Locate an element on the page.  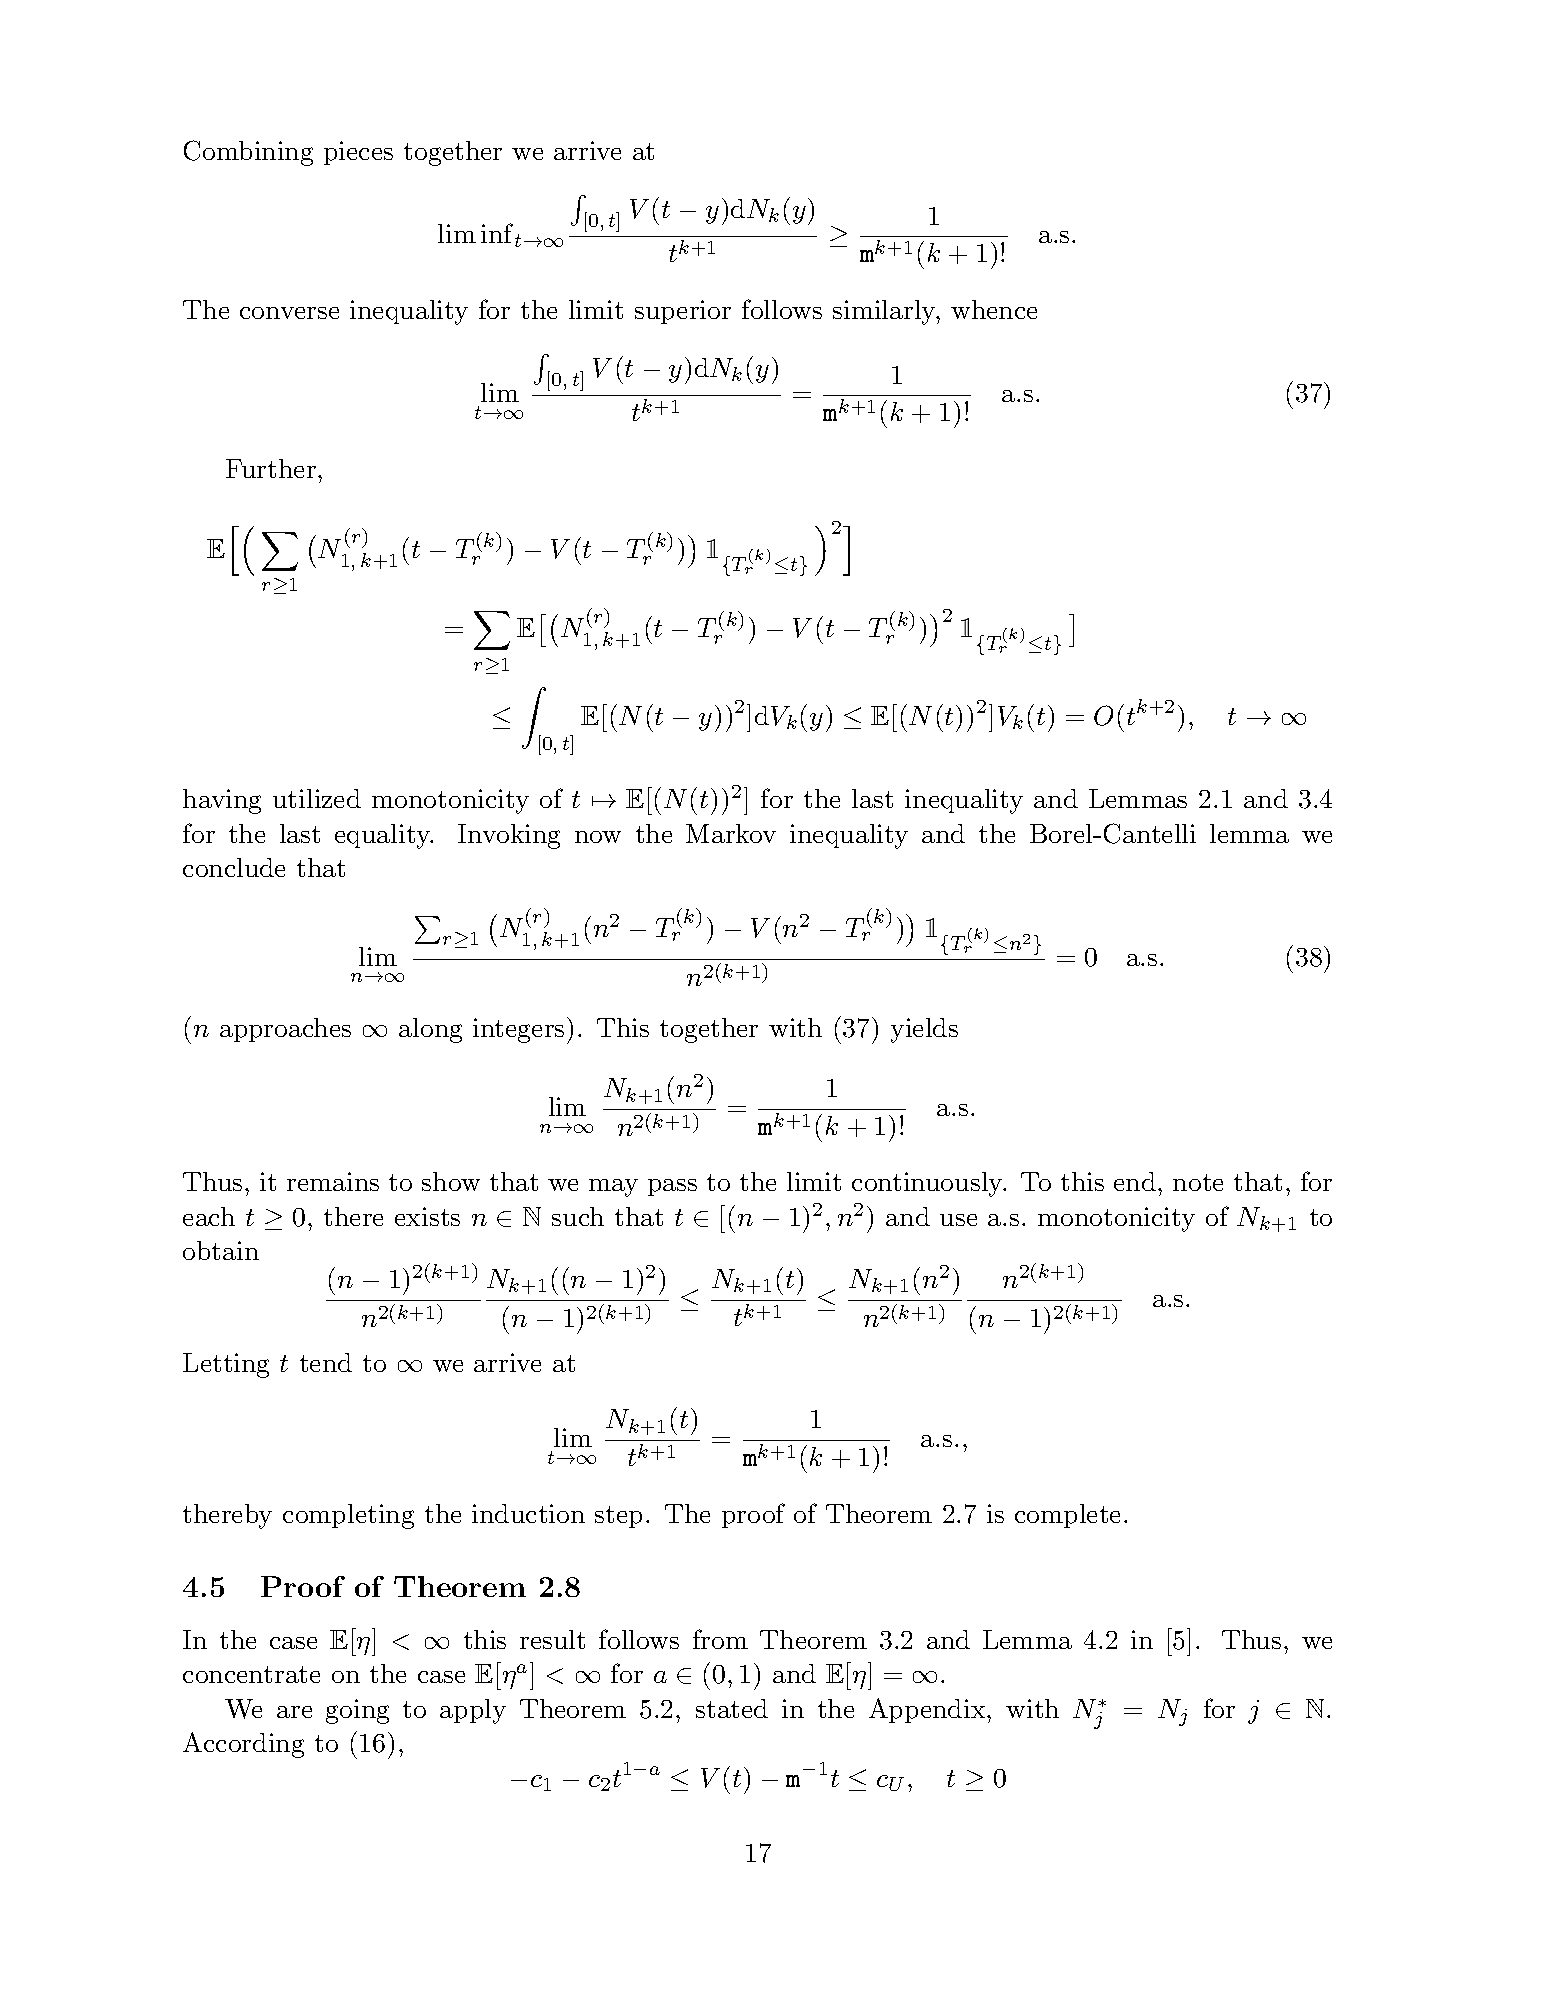
Markov is located at coordinates (731, 833).
